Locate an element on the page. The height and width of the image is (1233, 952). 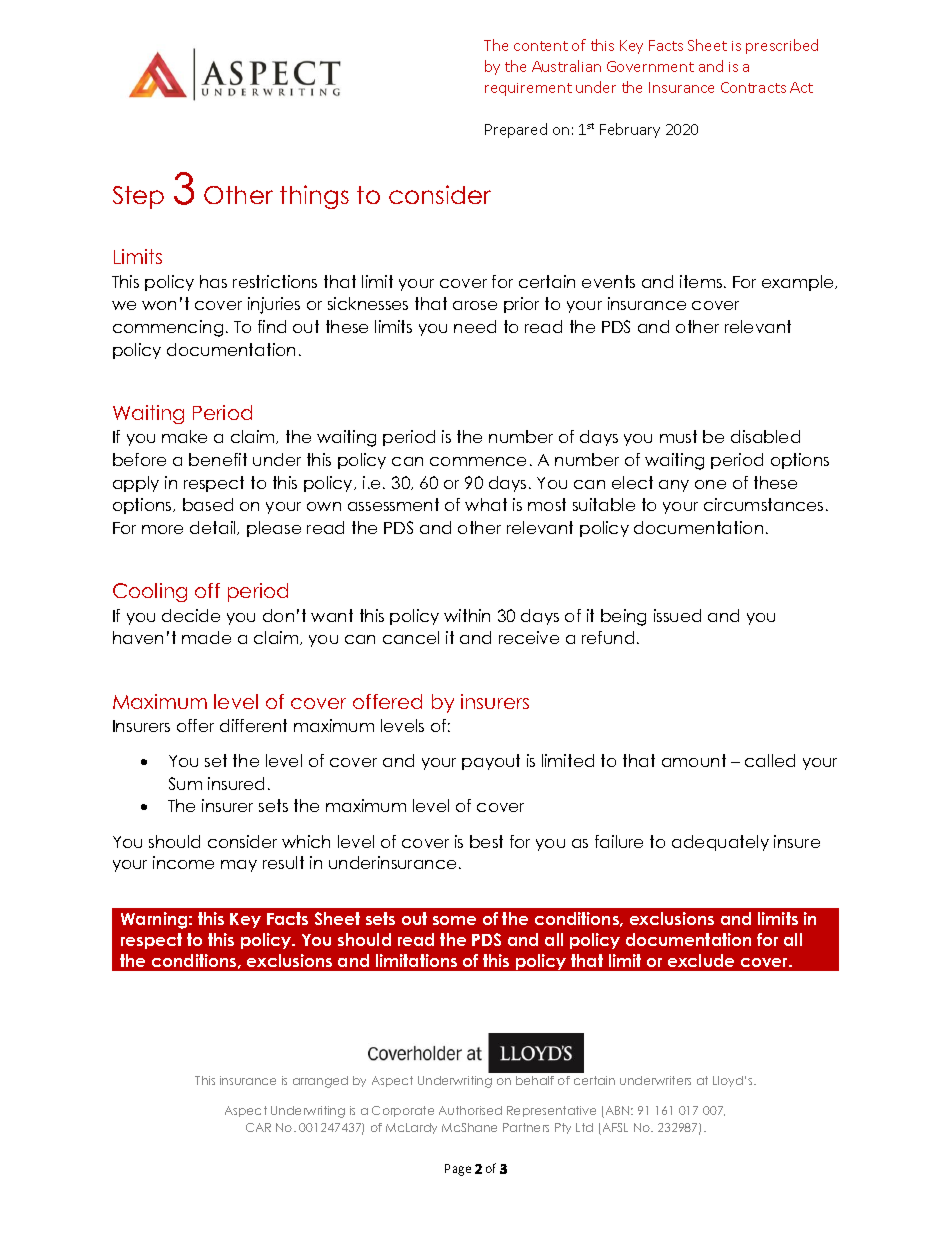
Contracts is located at coordinates (753, 87).
